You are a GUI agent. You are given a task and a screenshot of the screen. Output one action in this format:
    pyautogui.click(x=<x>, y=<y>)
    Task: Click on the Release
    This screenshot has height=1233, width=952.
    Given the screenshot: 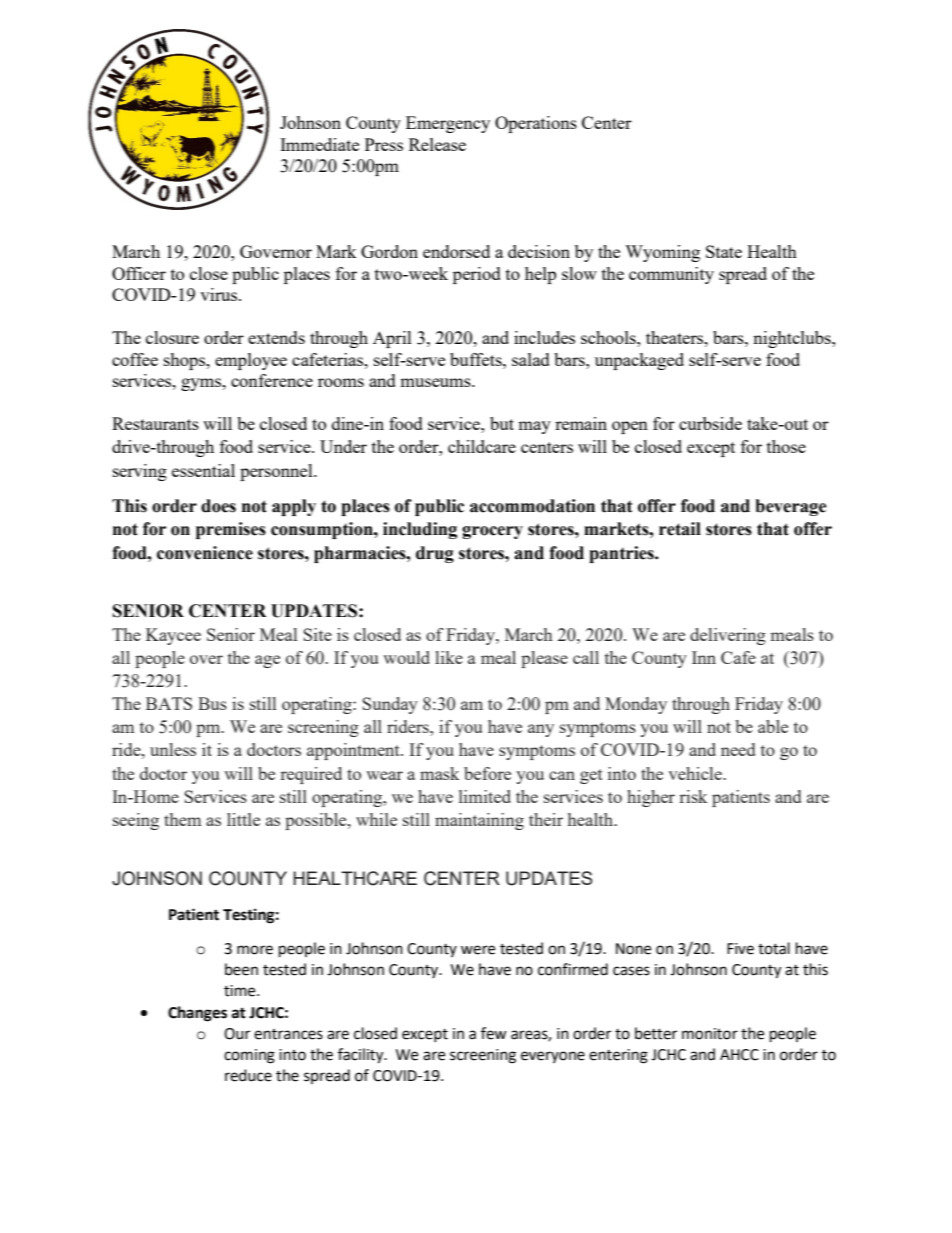 What is the action you would take?
    pyautogui.click(x=437, y=144)
